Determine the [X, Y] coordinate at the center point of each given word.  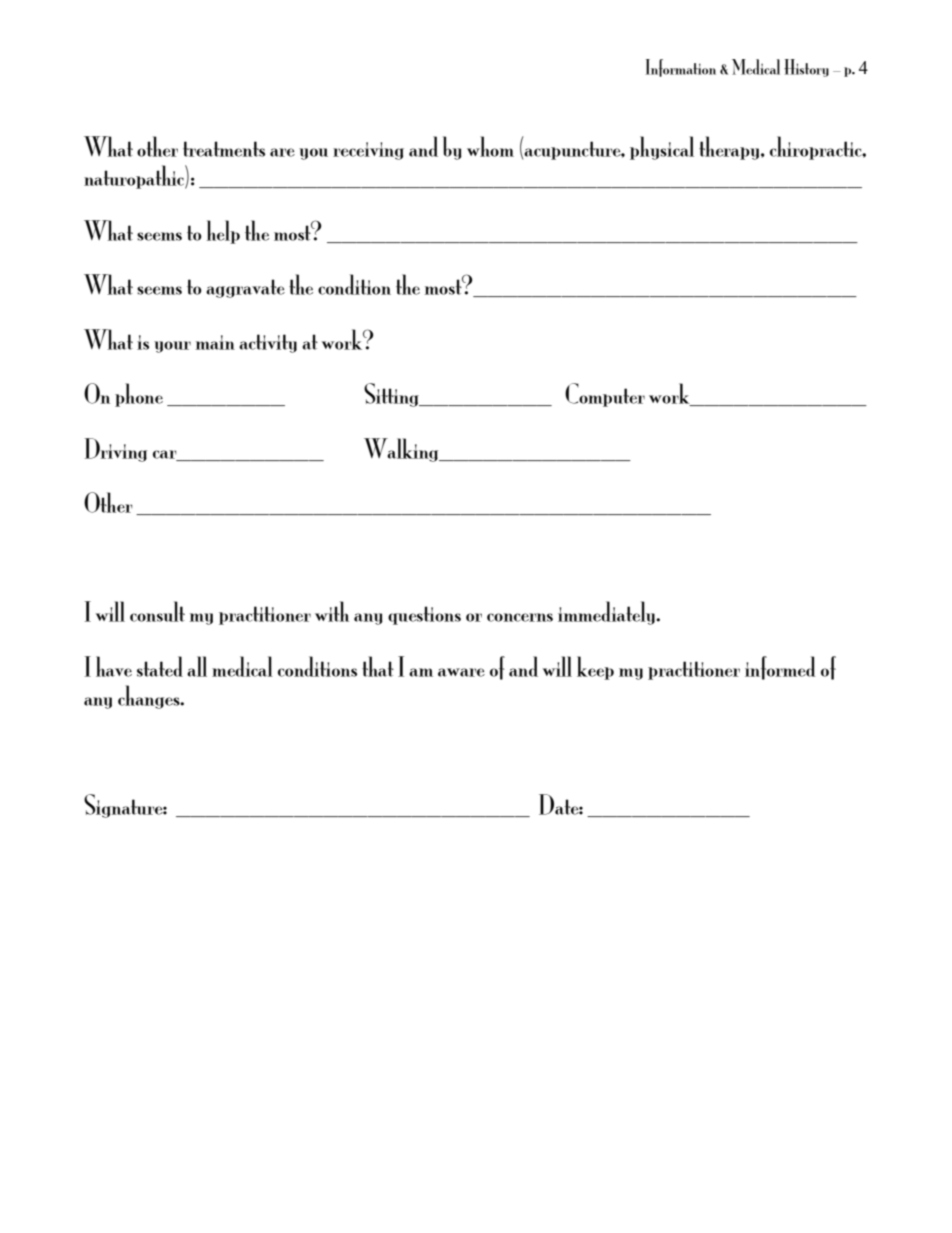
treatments [224, 149]
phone [139, 395]
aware [461, 672]
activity [268, 343]
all [197, 666]
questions [424, 615]
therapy [730, 148]
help [223, 232]
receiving [368, 151]
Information [681, 68]
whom [490, 146]
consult [157, 611]
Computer [605, 395]
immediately [607, 613]
